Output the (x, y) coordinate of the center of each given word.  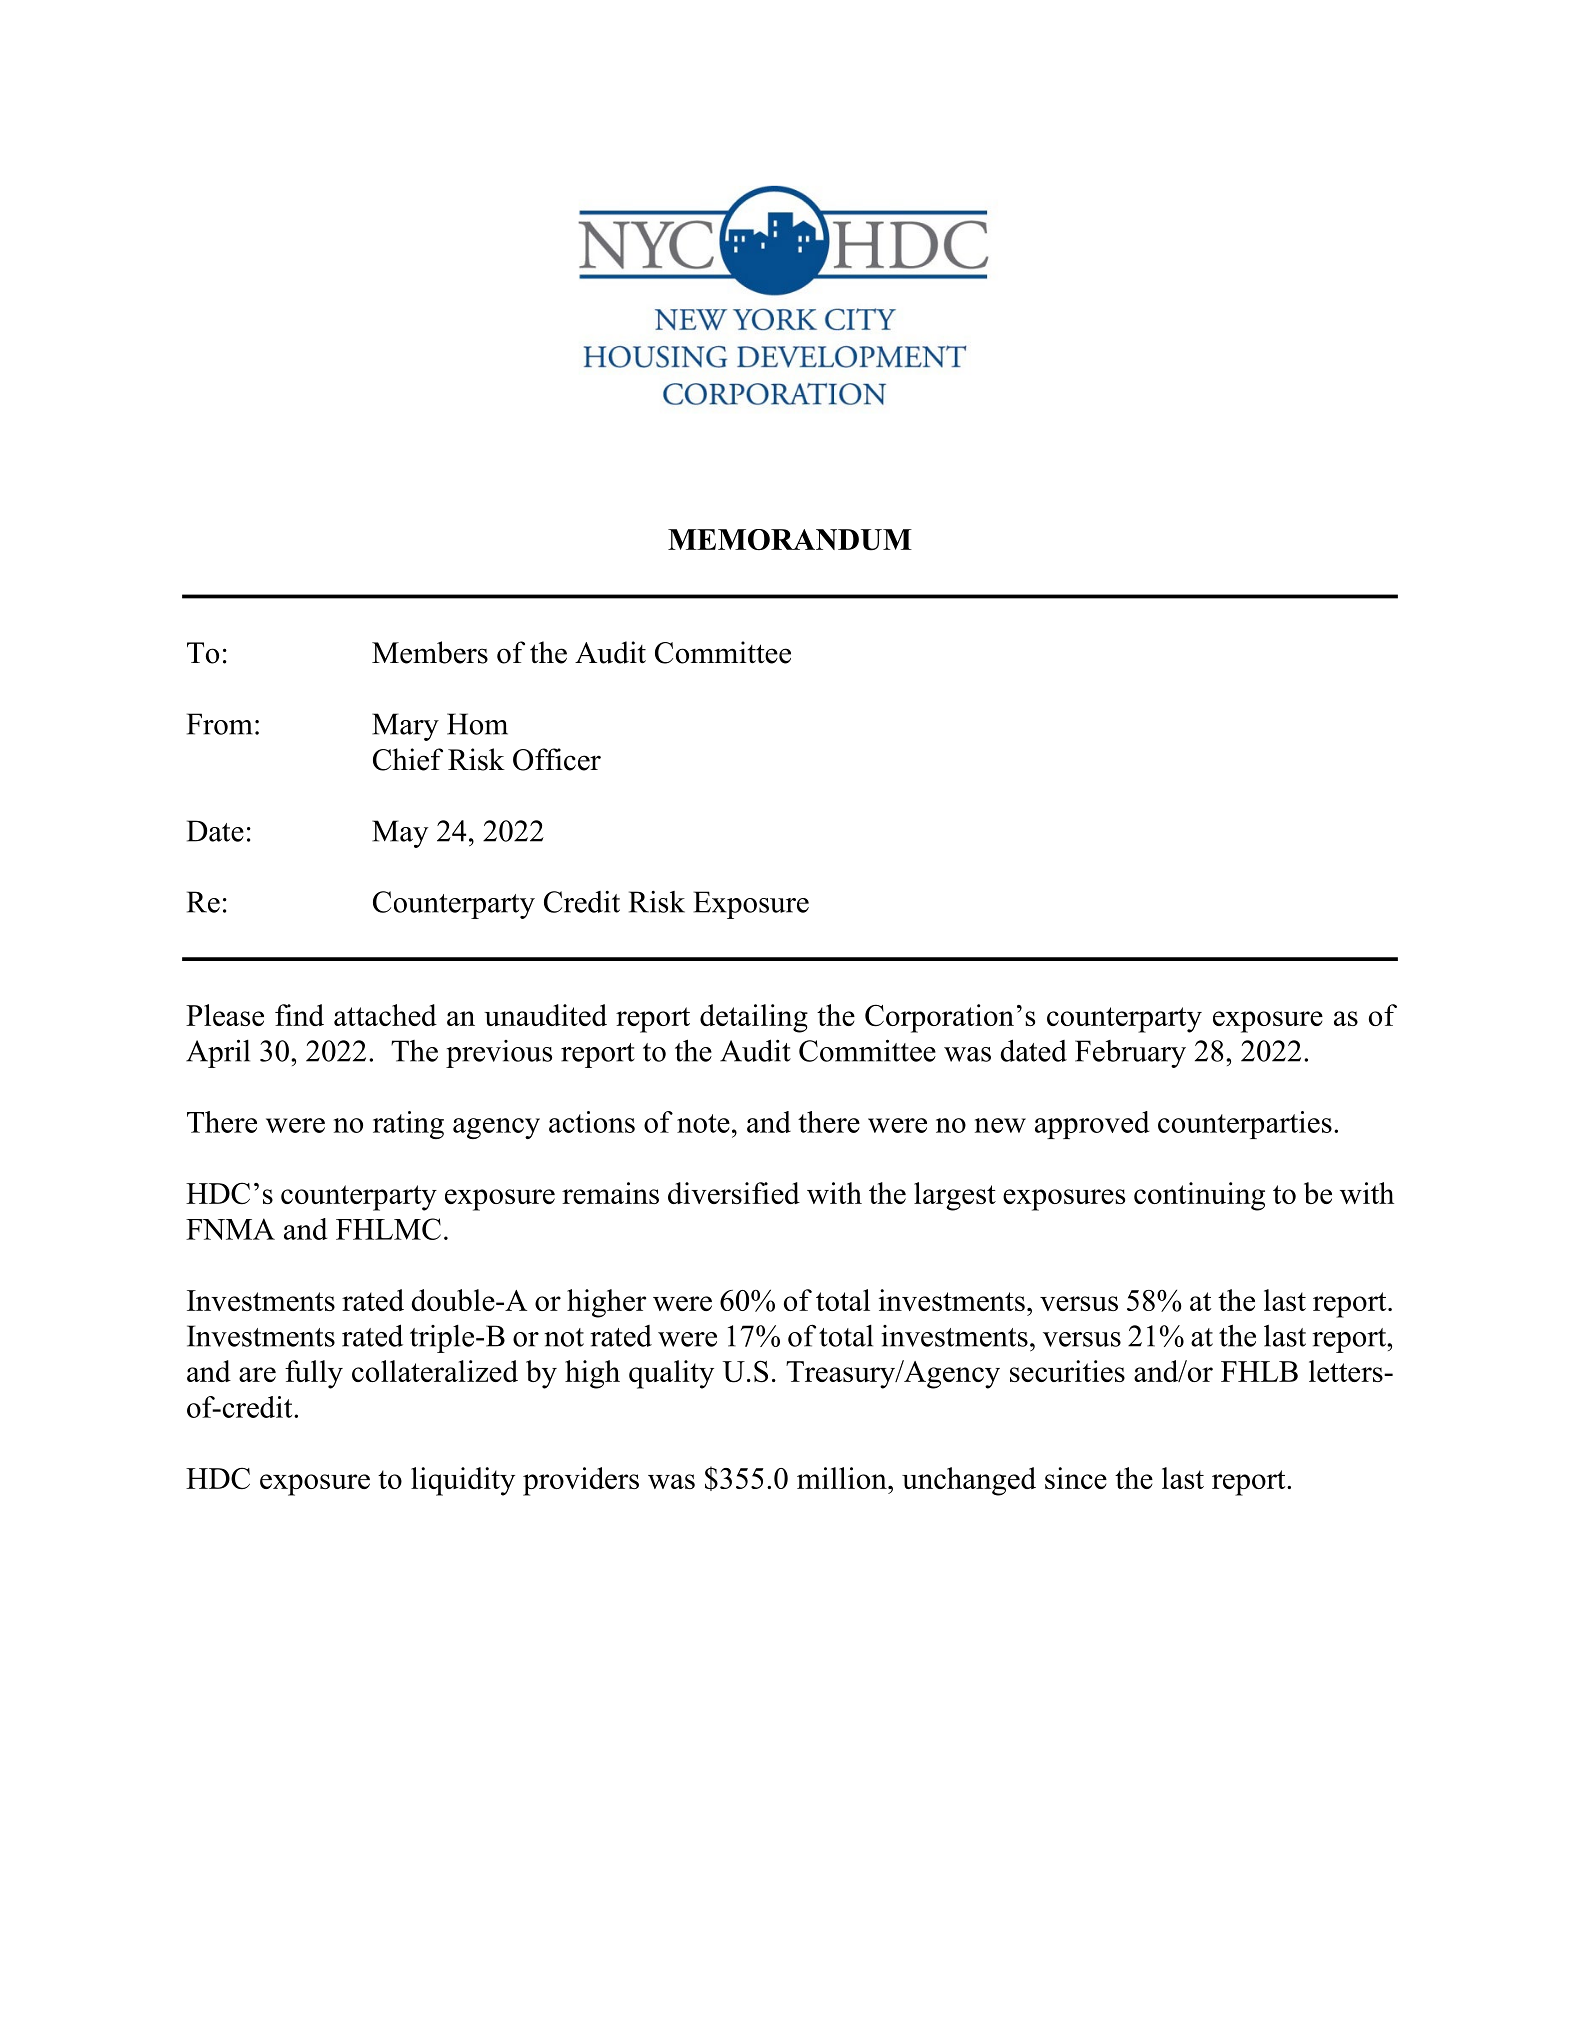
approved (1092, 1125)
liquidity (463, 1481)
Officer (557, 759)
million (843, 1478)
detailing (754, 1018)
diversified (734, 1193)
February (1130, 1054)
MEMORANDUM (790, 540)
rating (408, 1125)
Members (430, 652)
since (1076, 1478)
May (400, 834)
